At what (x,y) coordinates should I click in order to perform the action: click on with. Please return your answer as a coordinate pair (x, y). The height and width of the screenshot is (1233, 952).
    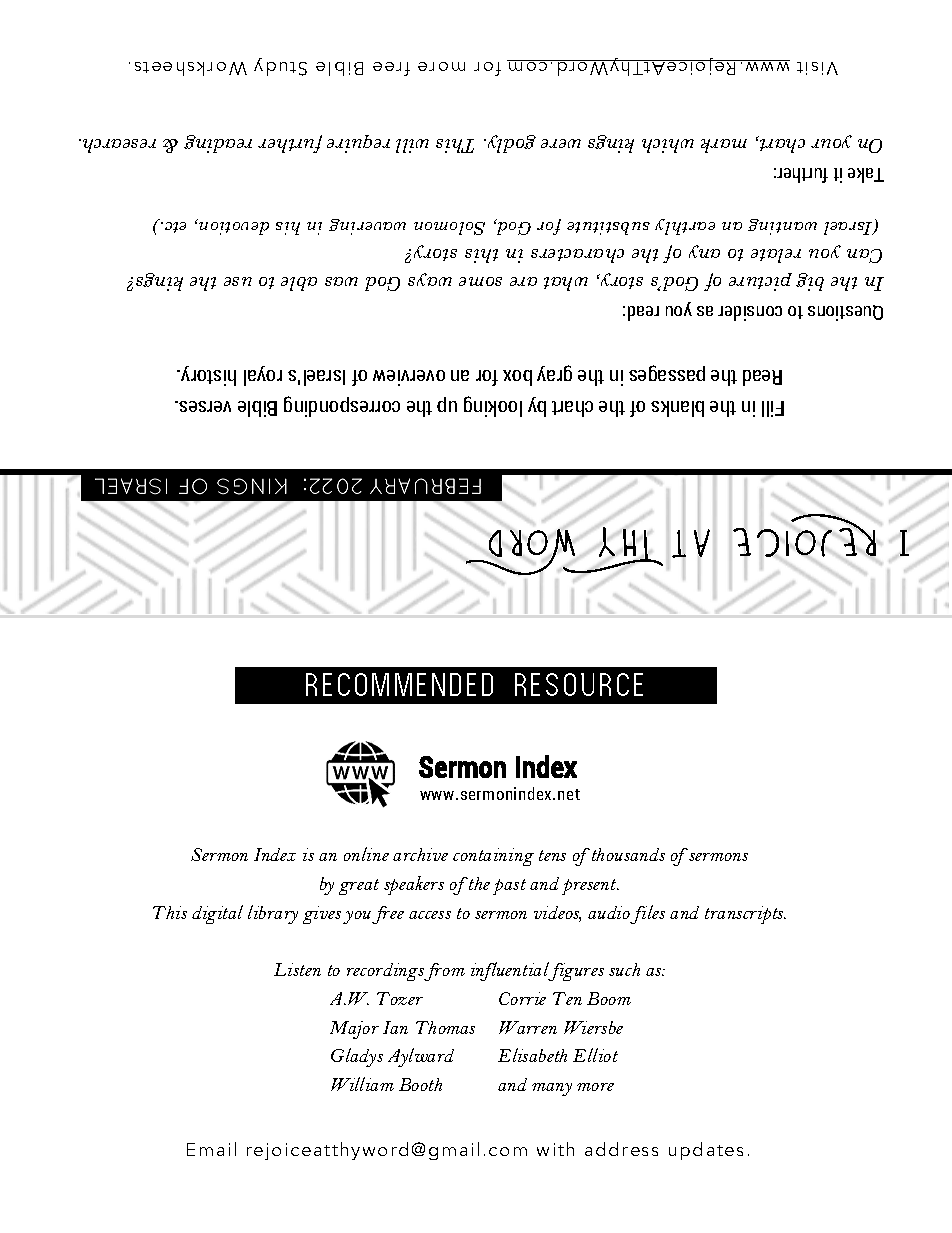
    Looking at the image, I should click on (555, 1149).
